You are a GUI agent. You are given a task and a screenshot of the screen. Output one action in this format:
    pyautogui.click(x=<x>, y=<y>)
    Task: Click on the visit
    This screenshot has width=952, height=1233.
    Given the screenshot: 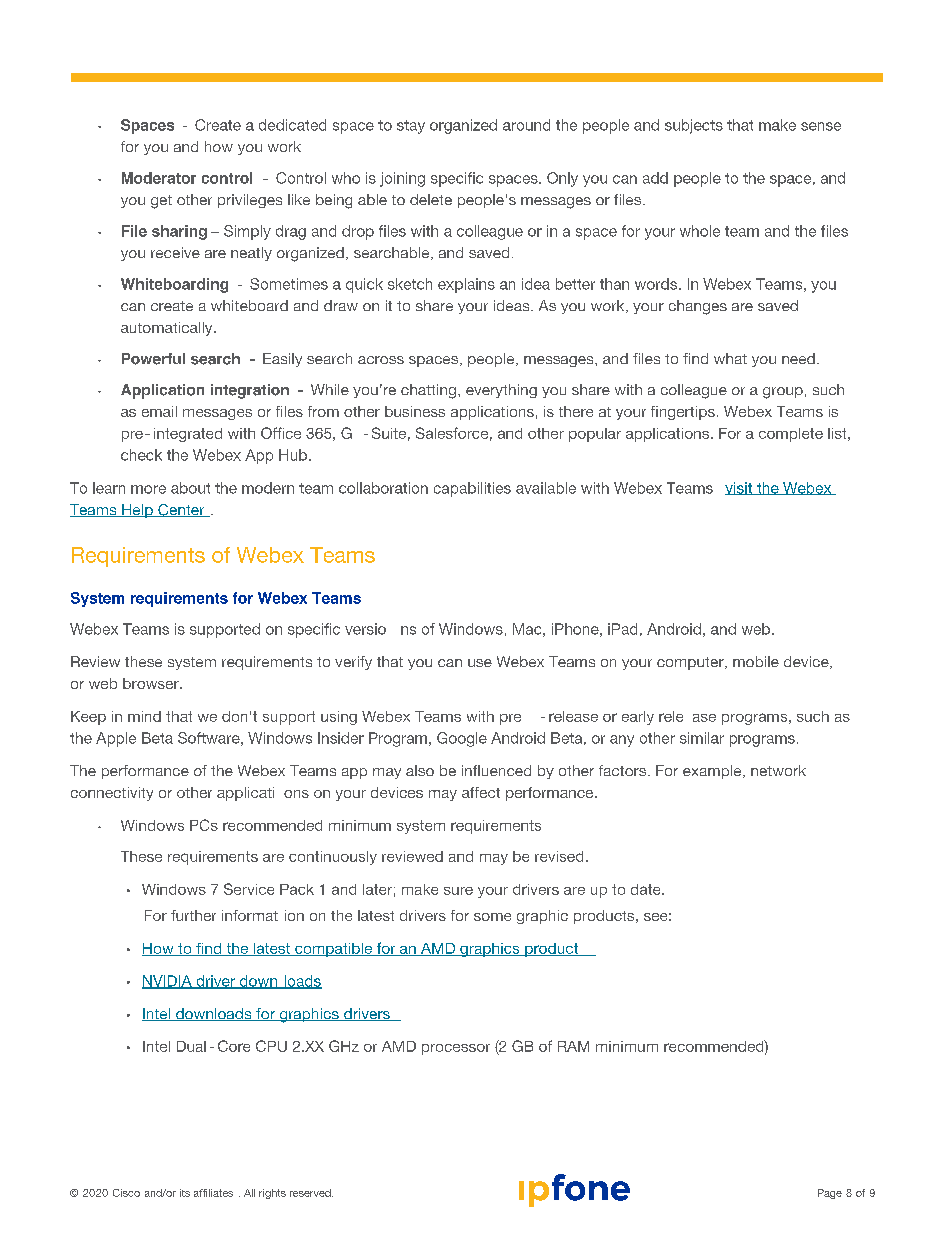 What is the action you would take?
    pyautogui.click(x=740, y=488)
